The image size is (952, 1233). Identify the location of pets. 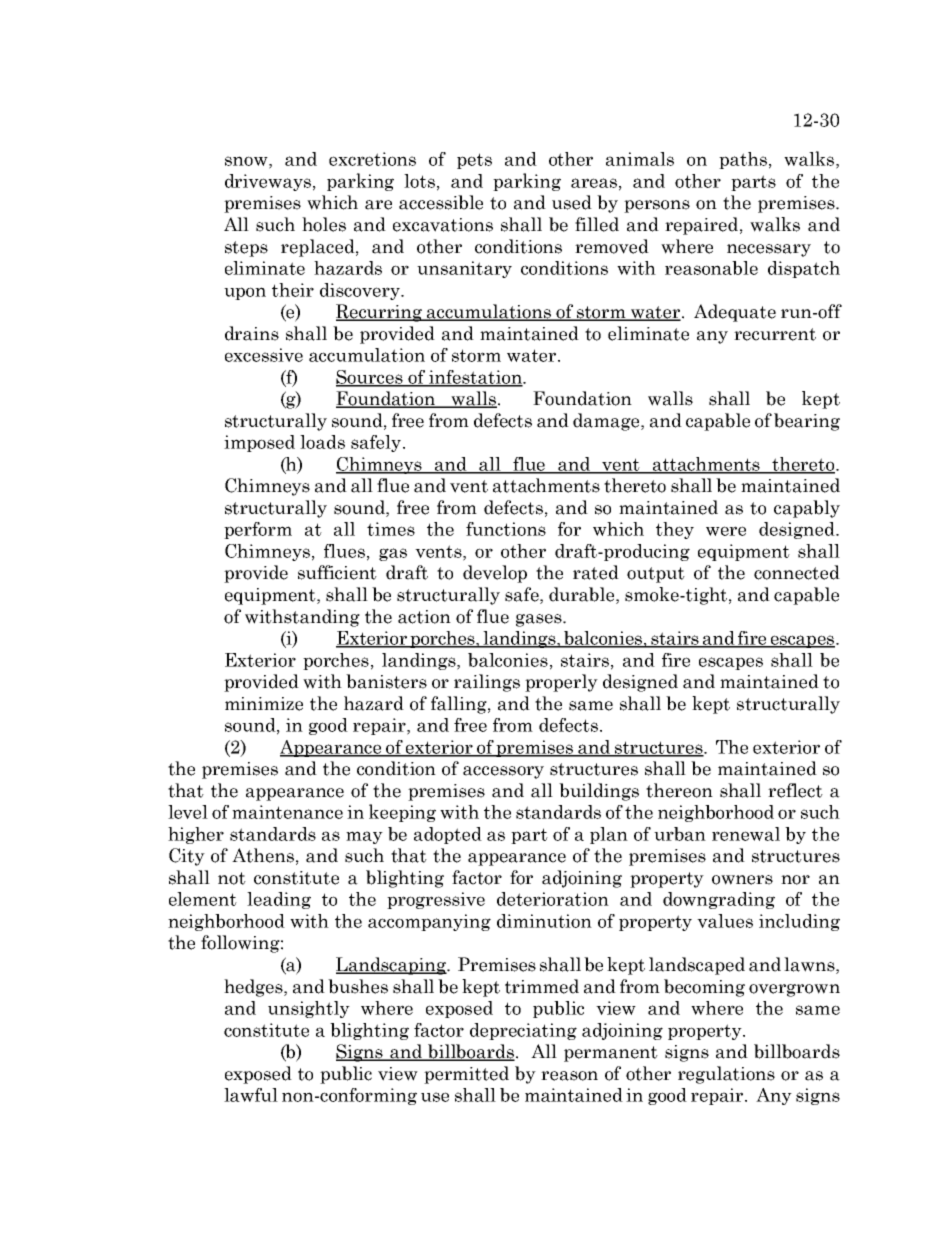
(474, 161).
